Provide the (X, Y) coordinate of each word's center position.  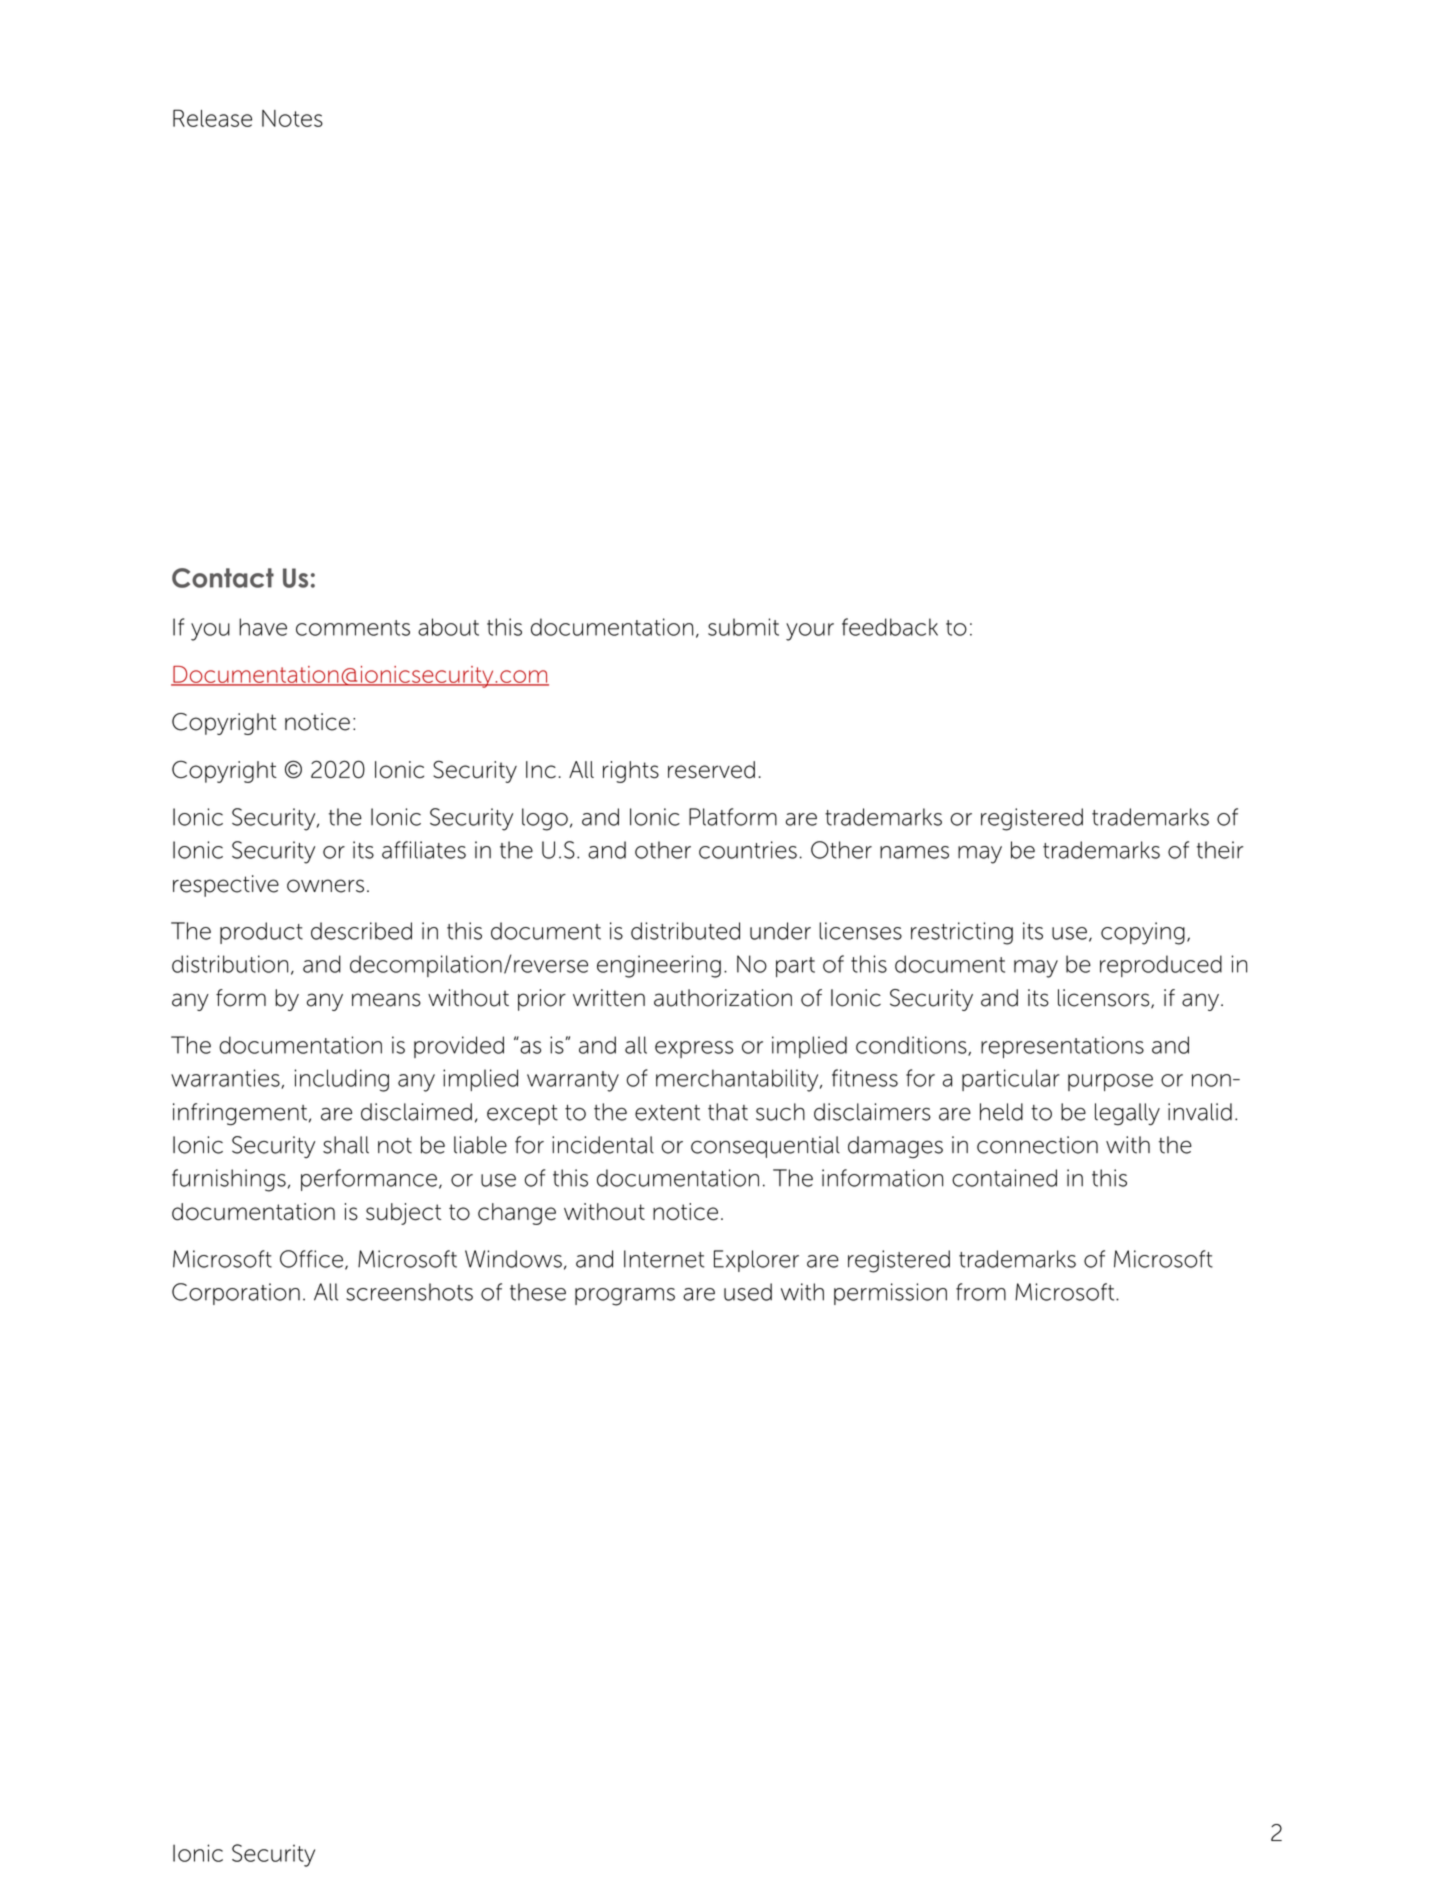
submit (743, 627)
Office (311, 1259)
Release (212, 118)
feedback (890, 627)
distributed (685, 931)
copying (1143, 933)
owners (325, 886)
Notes (292, 118)
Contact (223, 578)
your (810, 632)
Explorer (756, 1261)
